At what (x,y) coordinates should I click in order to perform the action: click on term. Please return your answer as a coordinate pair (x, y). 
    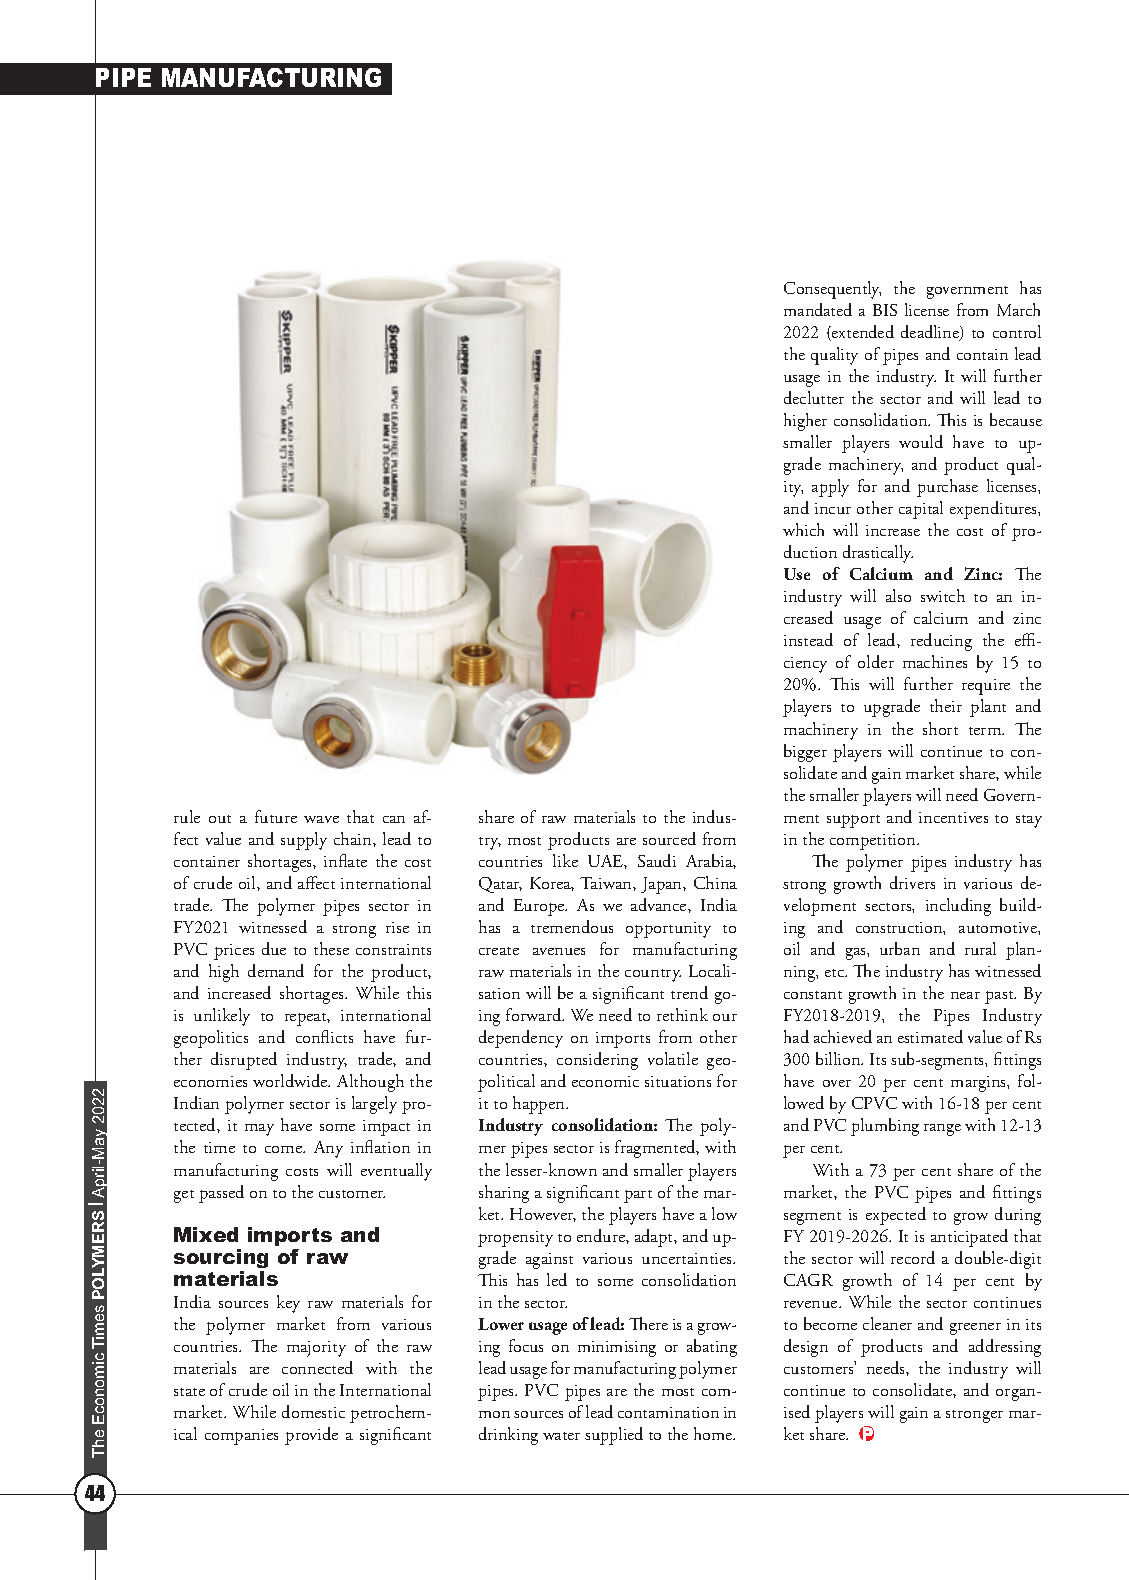
    Looking at the image, I should click on (986, 731).
